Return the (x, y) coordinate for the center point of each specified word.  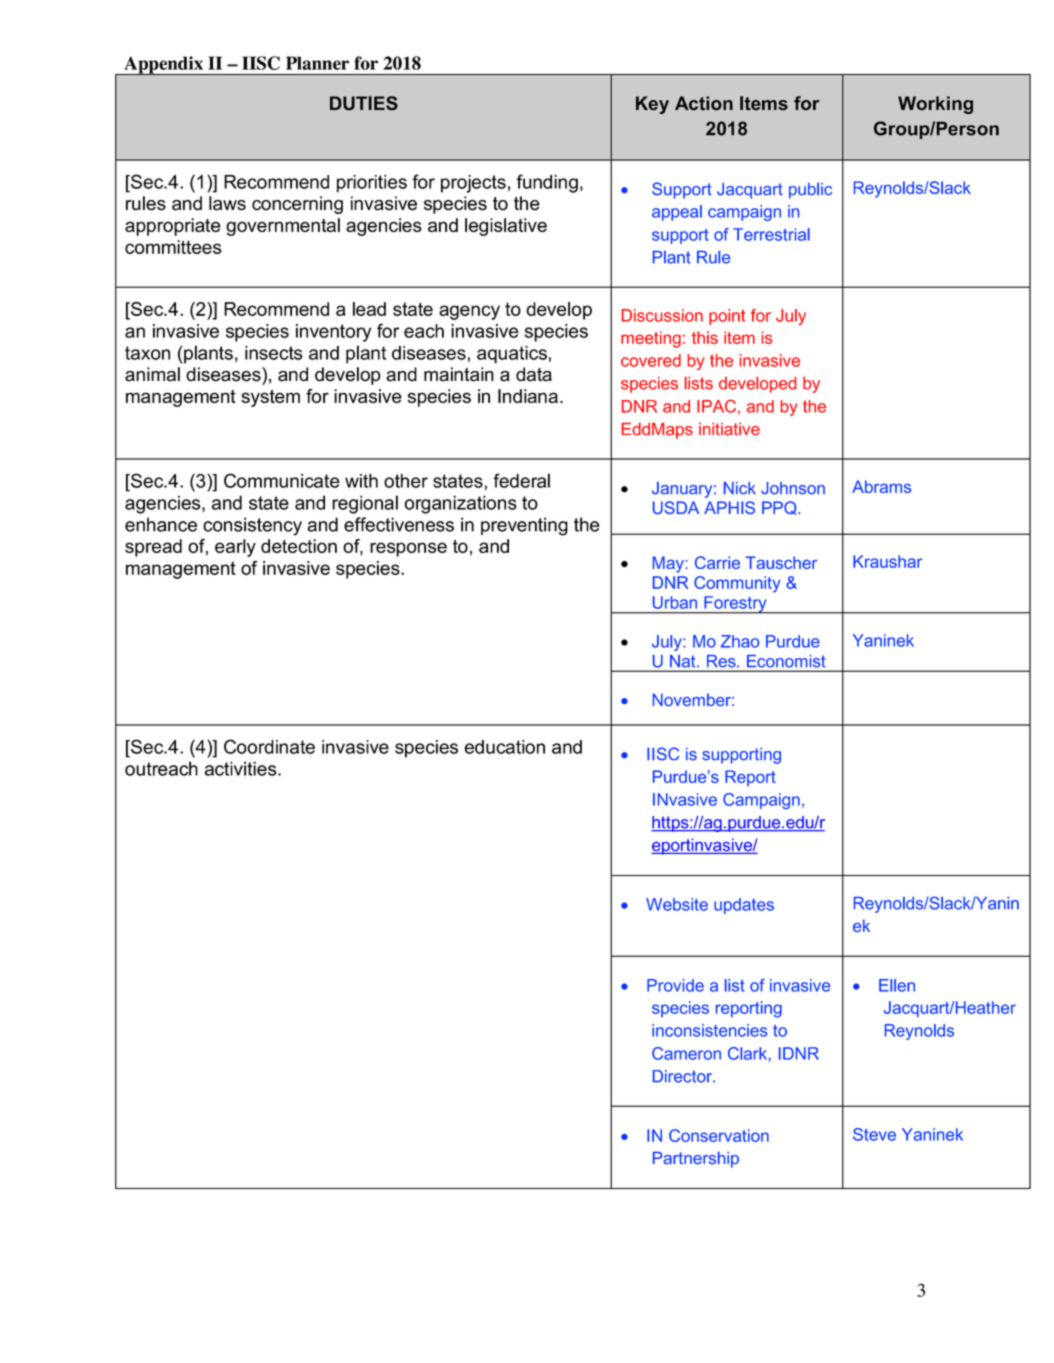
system (270, 398)
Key (652, 105)
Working (935, 105)
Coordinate (269, 746)
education (505, 747)
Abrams (881, 486)
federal (521, 480)
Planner (317, 63)
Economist (786, 661)
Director (683, 1076)
